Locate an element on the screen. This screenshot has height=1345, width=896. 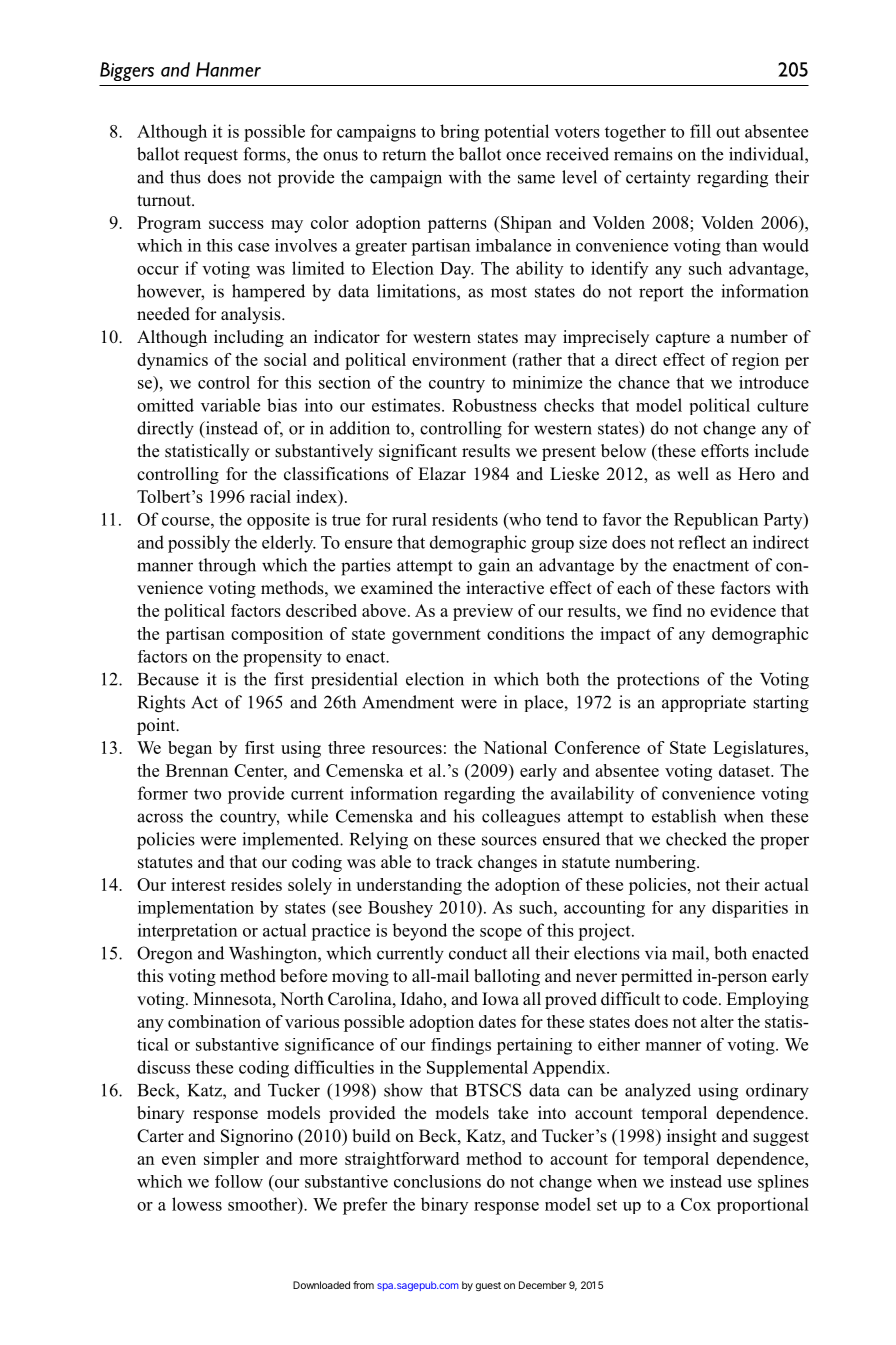
fill is located at coordinates (700, 131).
